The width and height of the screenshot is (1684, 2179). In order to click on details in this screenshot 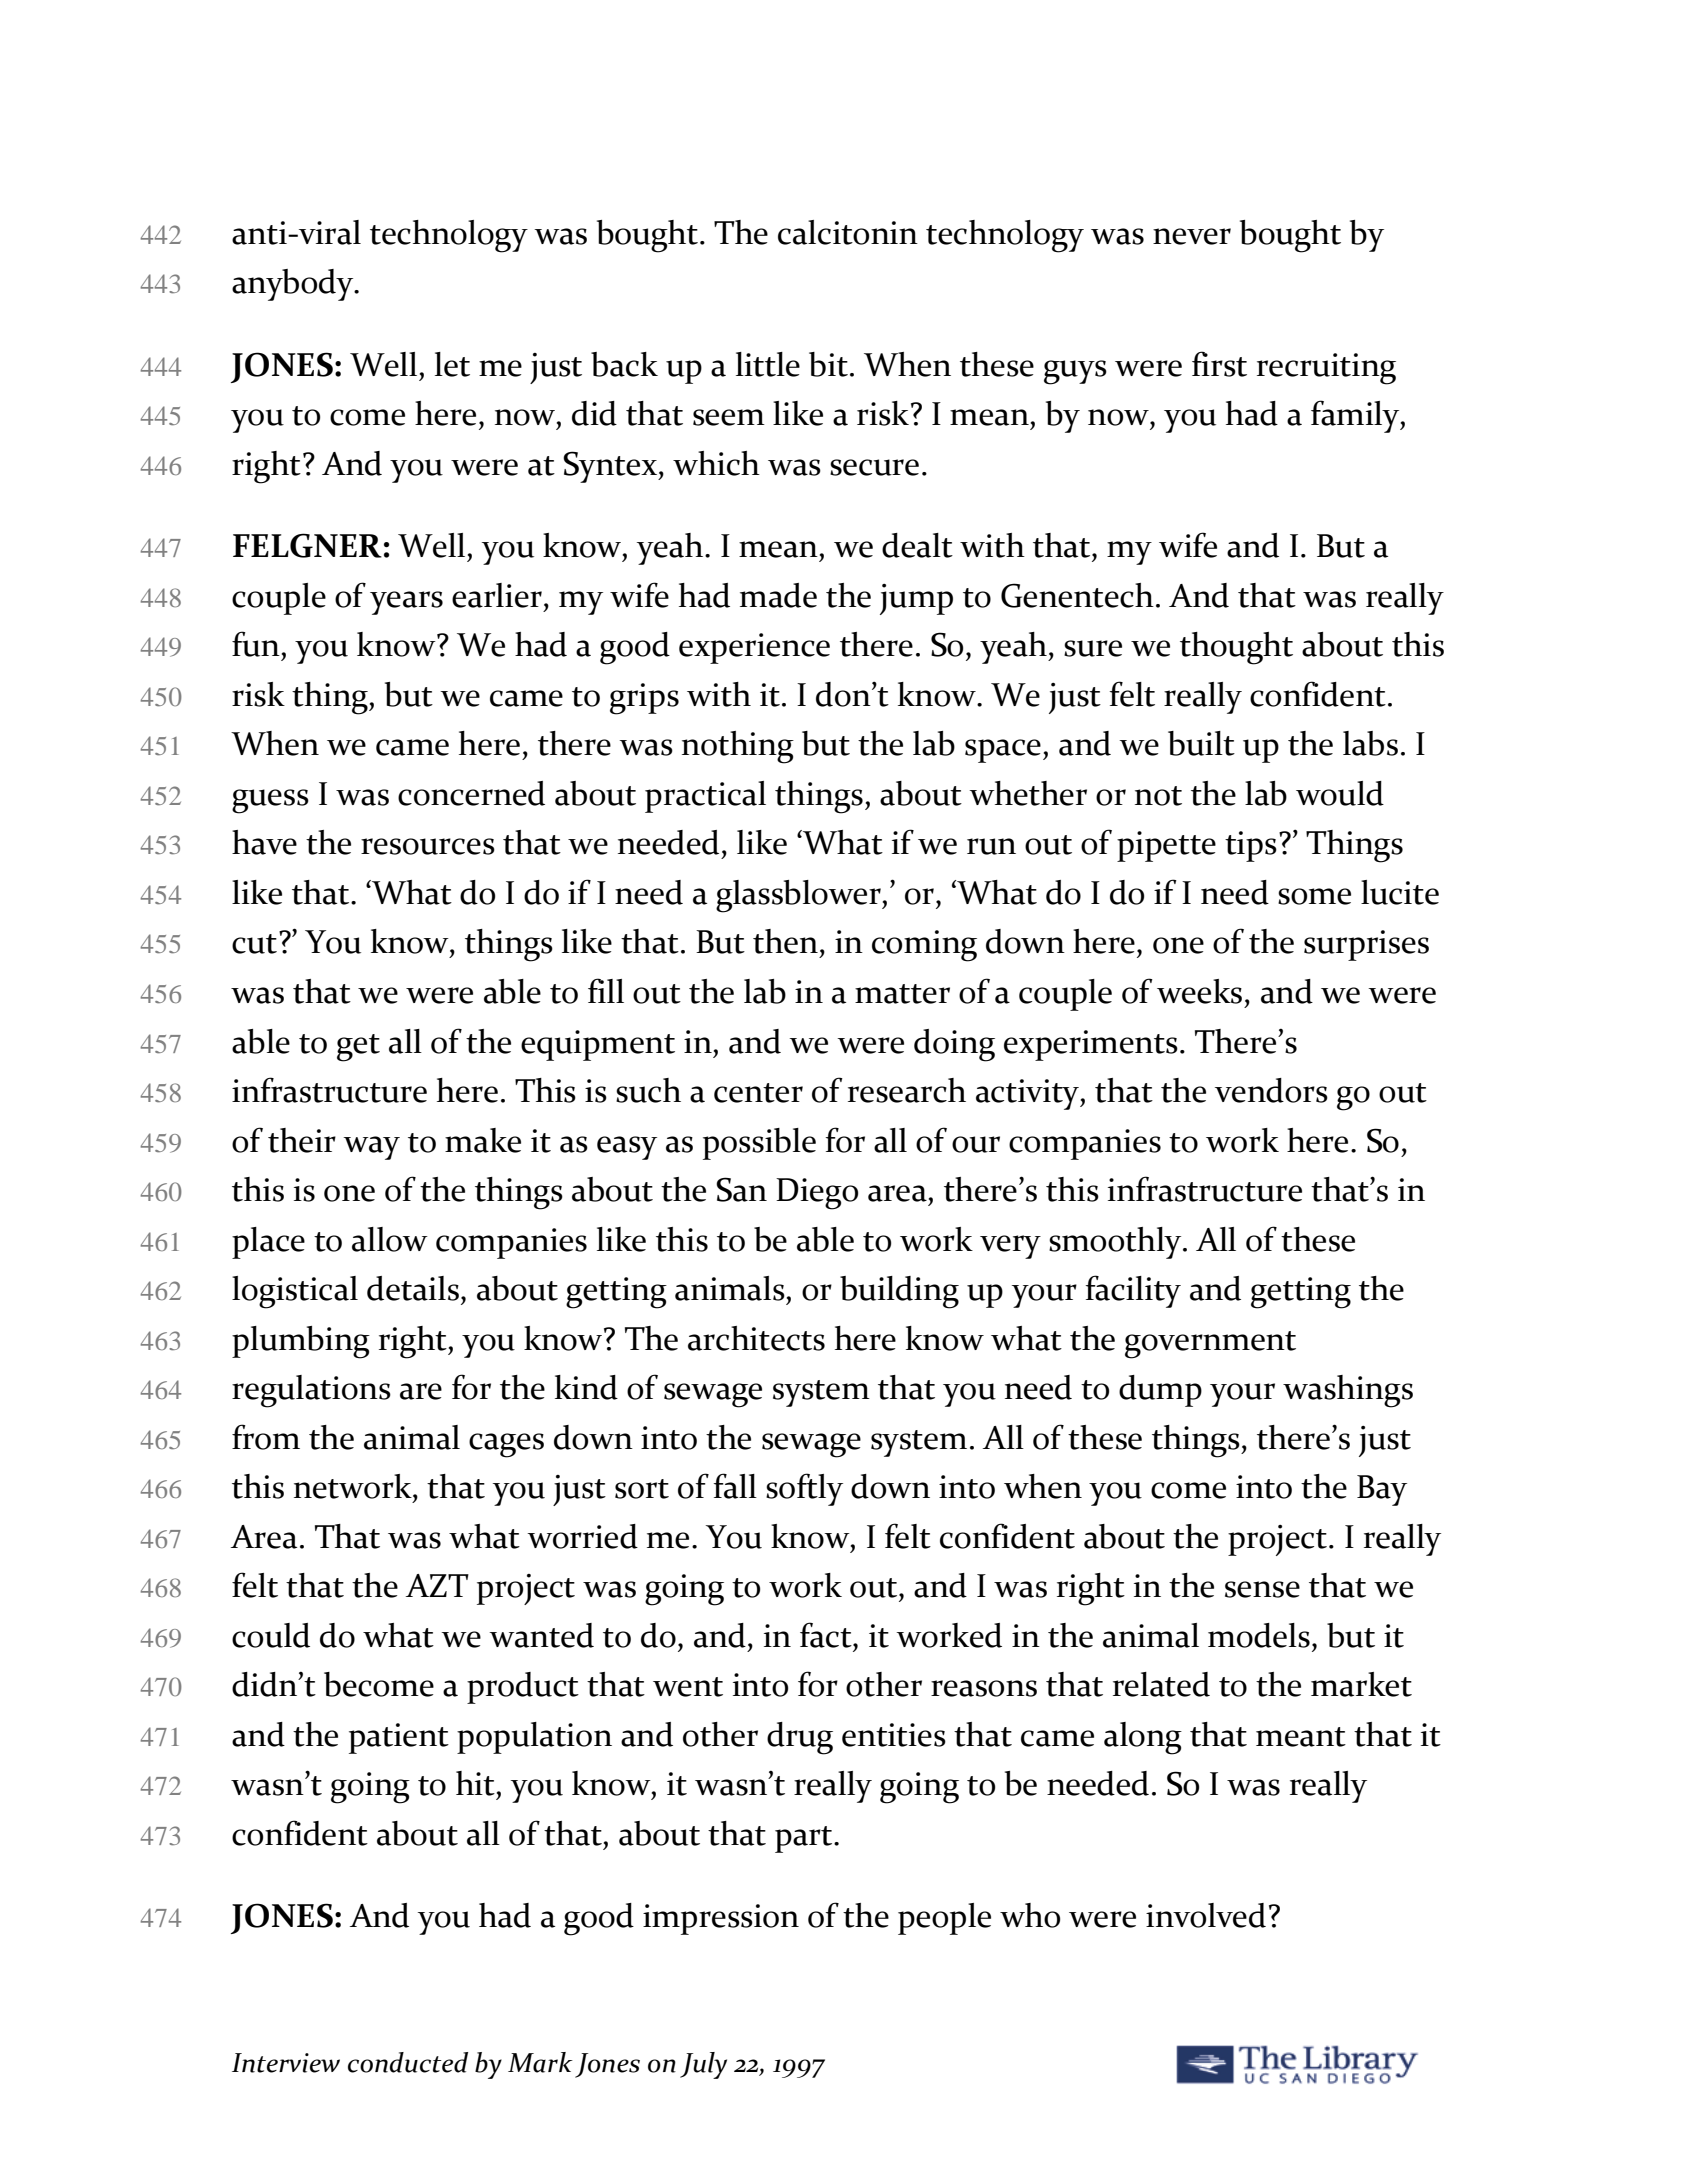, I will do `click(414, 1288)`.
